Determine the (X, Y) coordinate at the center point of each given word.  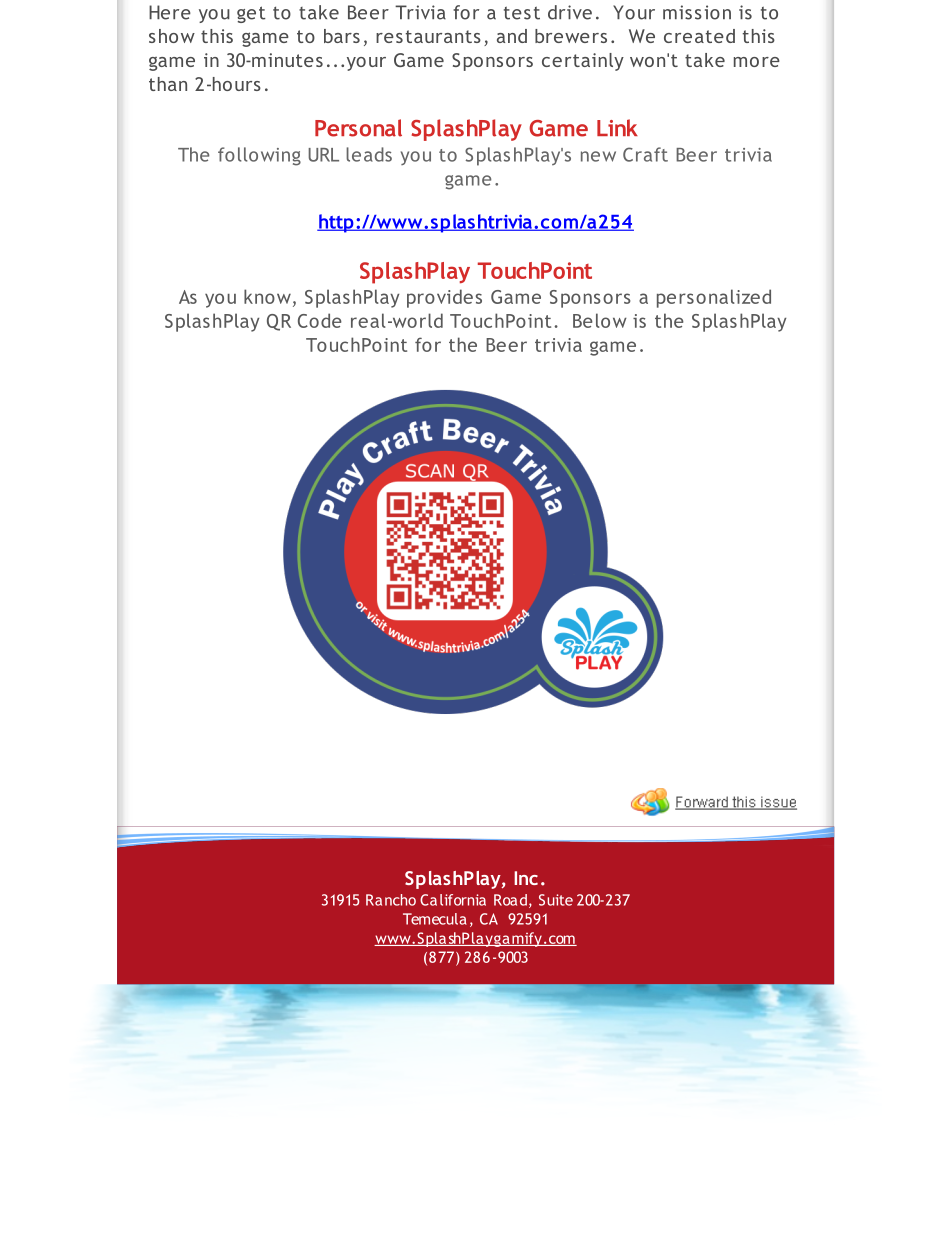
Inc (526, 878)
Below (600, 320)
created (699, 36)
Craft (645, 154)
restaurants (428, 36)
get (251, 14)
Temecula (435, 919)
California (453, 900)
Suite (556, 900)
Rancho (391, 900)
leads (369, 154)
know (267, 296)
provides (444, 298)
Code (320, 320)
